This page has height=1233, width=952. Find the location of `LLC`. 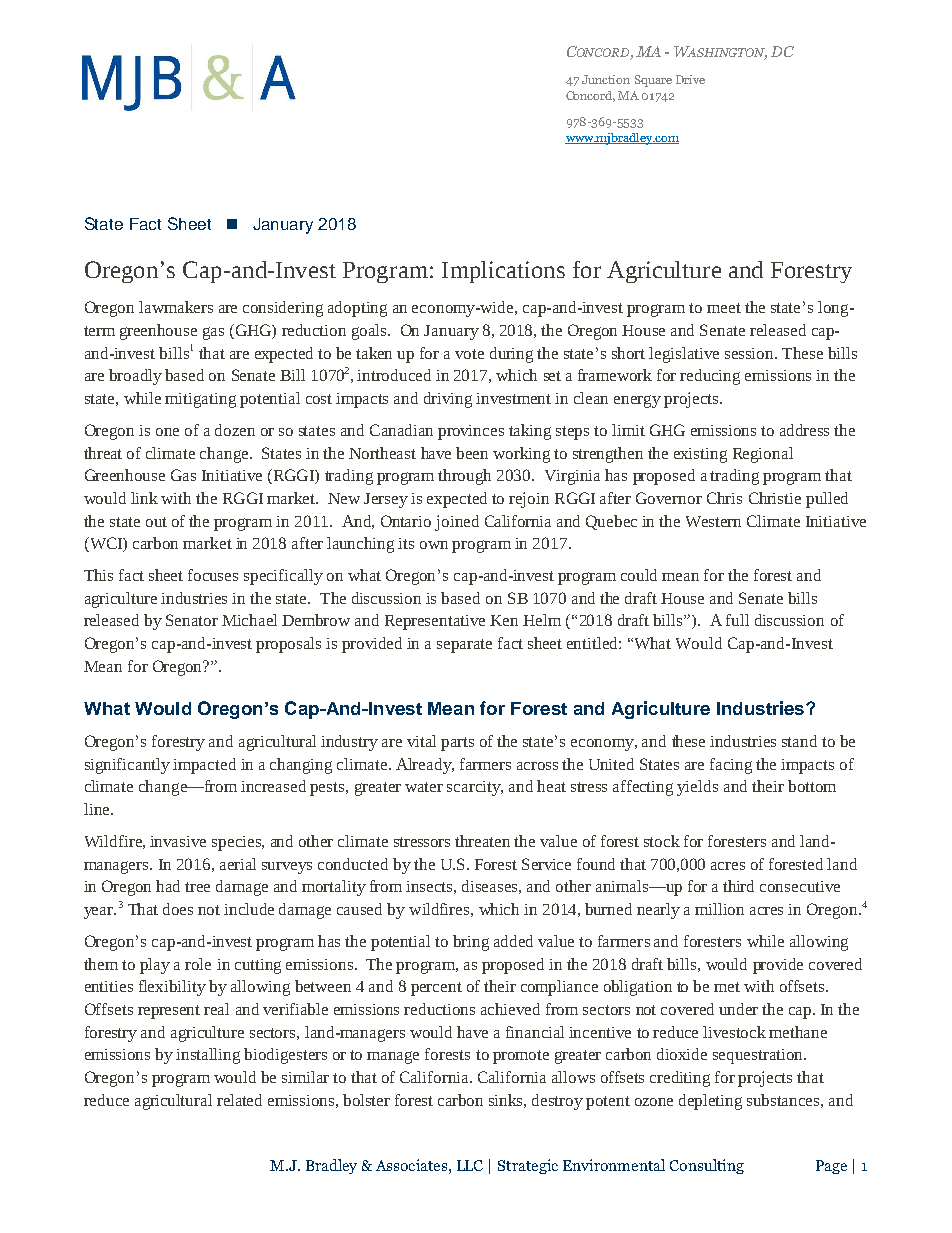

LLC is located at coordinates (470, 1165).
